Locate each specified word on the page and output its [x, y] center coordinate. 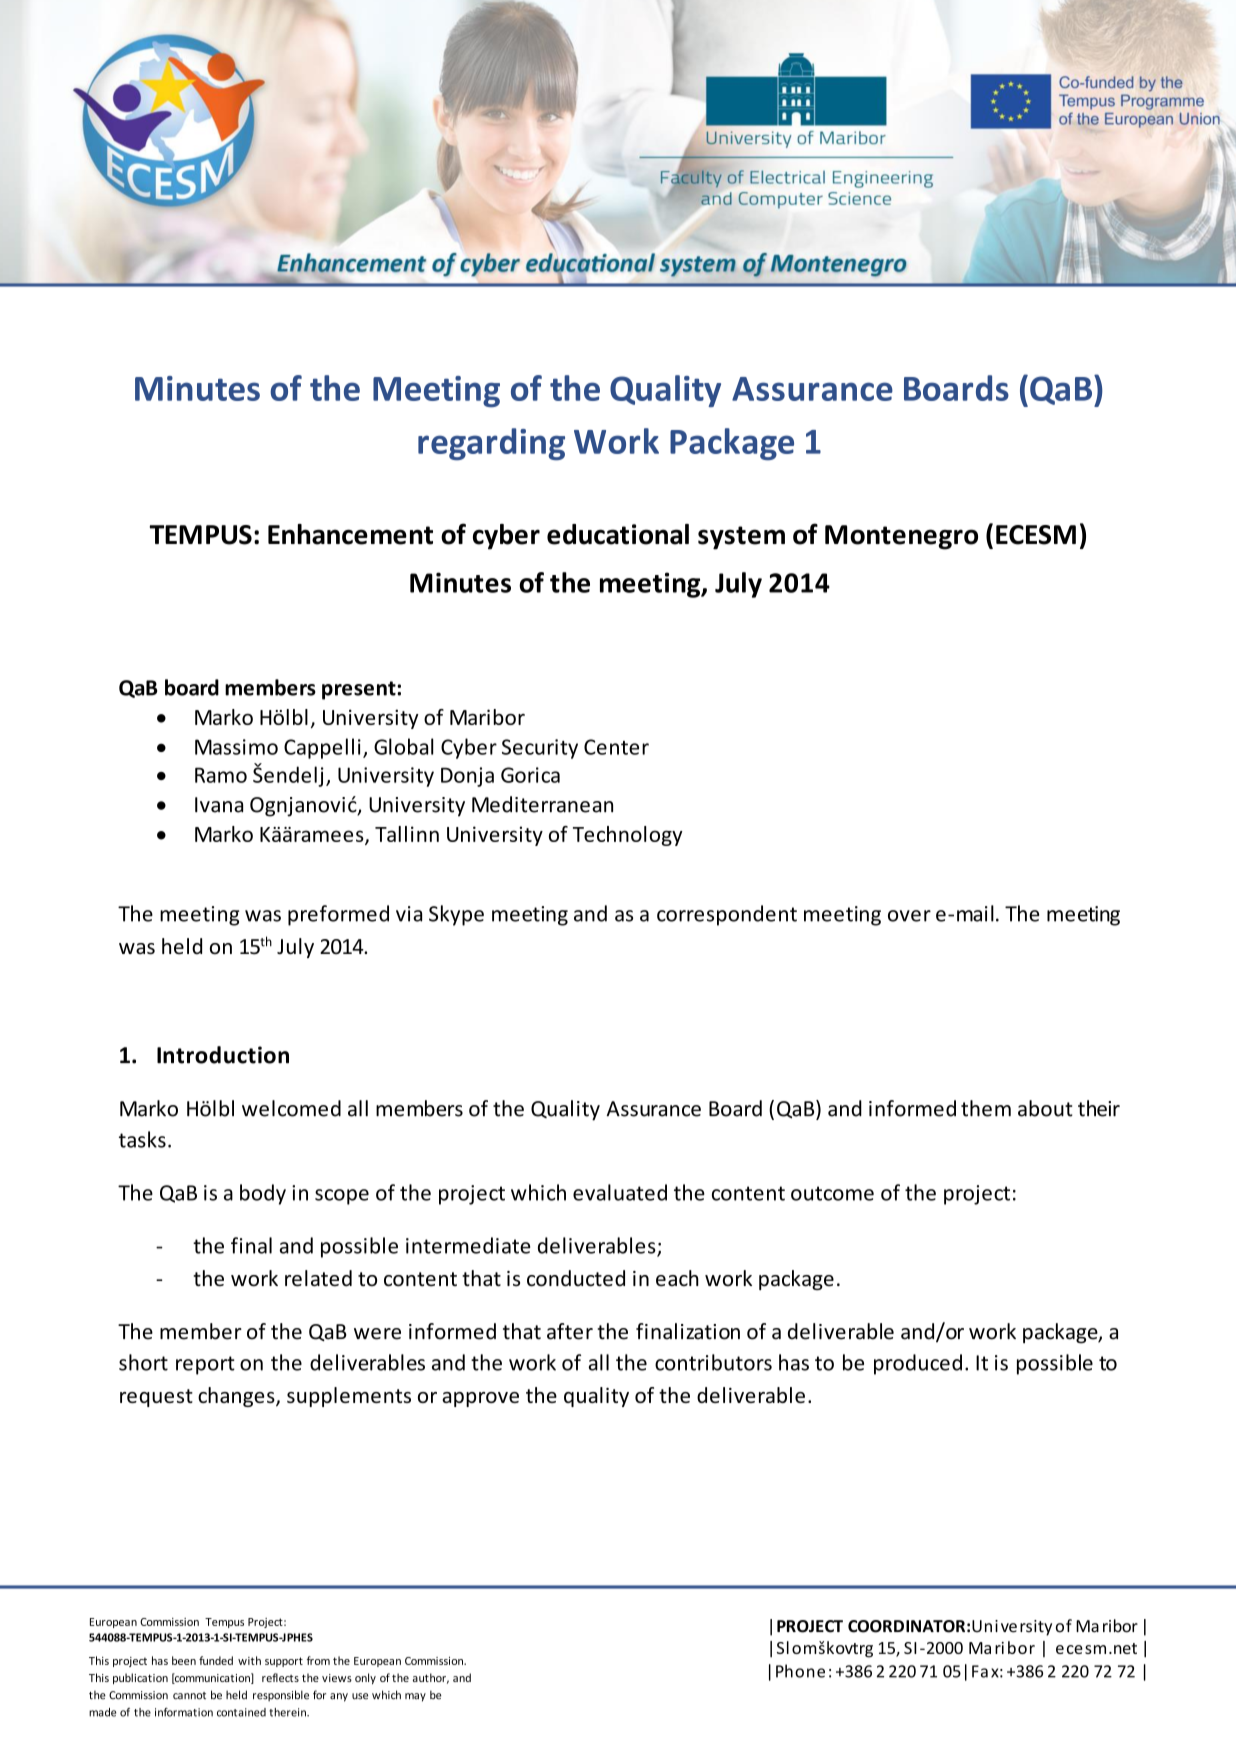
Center [616, 747]
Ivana [219, 805]
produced [918, 1364]
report [205, 1365]
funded [216, 1660]
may [415, 1697]
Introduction [223, 1055]
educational [618, 534]
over [909, 916]
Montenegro [901, 537]
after [570, 1331]
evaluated [620, 1192]
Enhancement [350, 534]
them [986, 1108]
